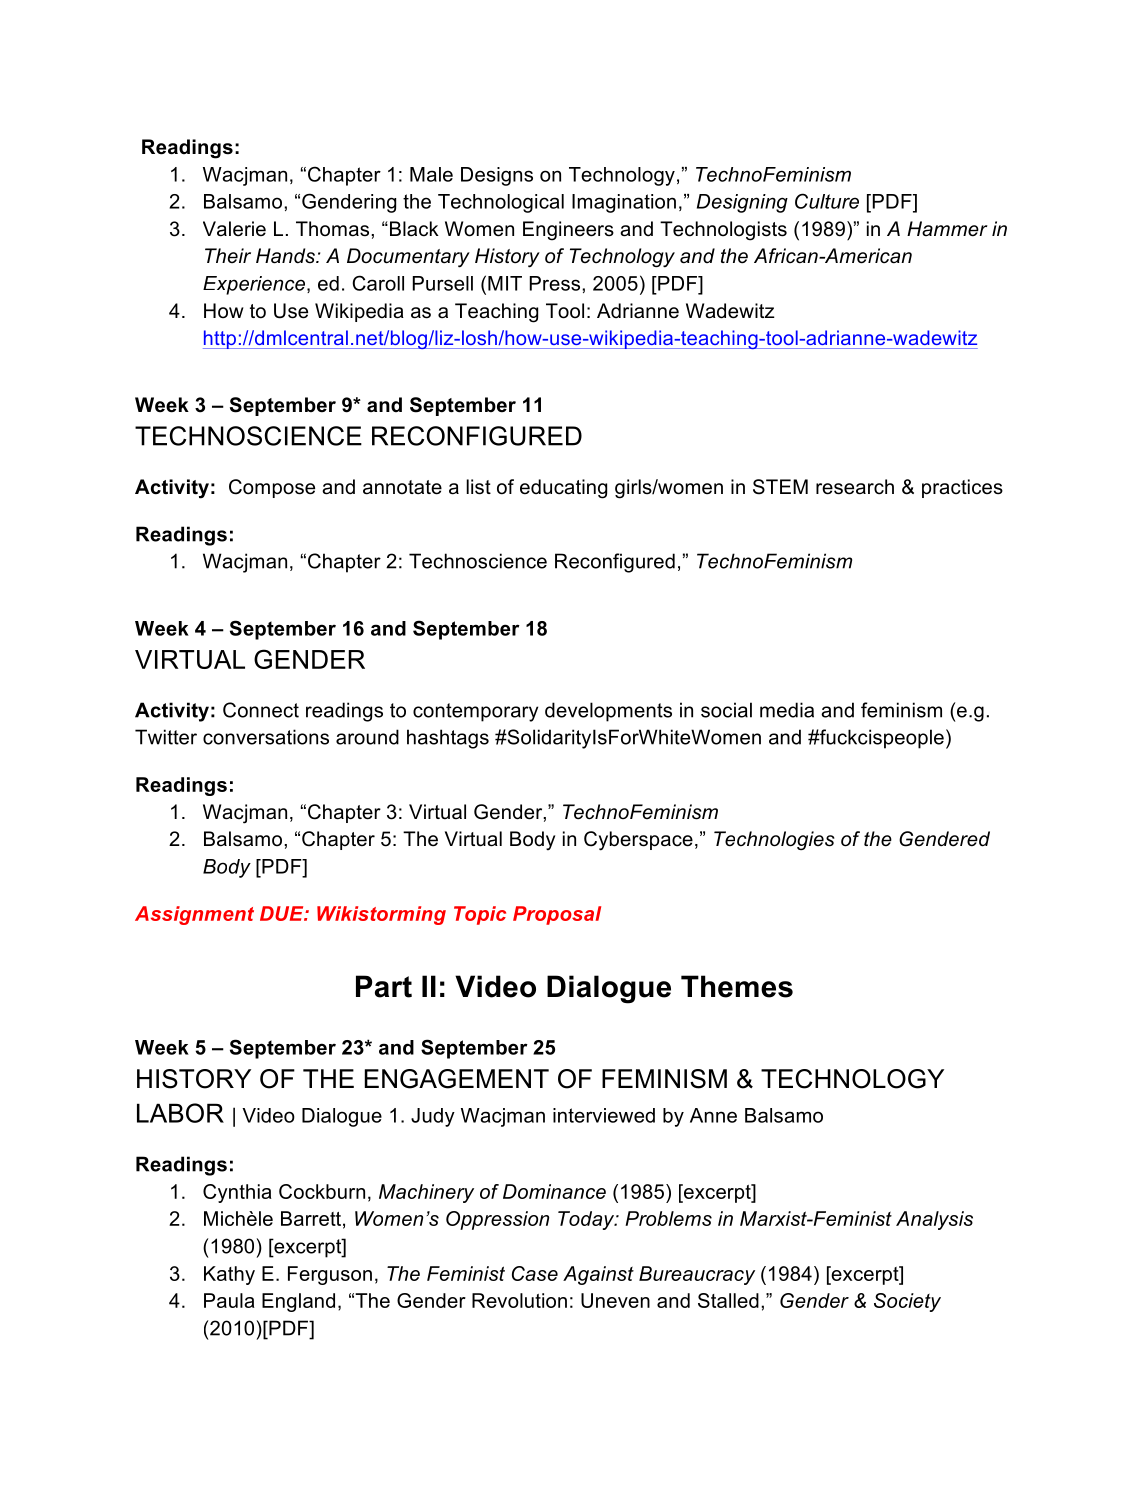  What do you see at coordinates (229, 1275) in the document?
I see `Kathy` at bounding box center [229, 1275].
